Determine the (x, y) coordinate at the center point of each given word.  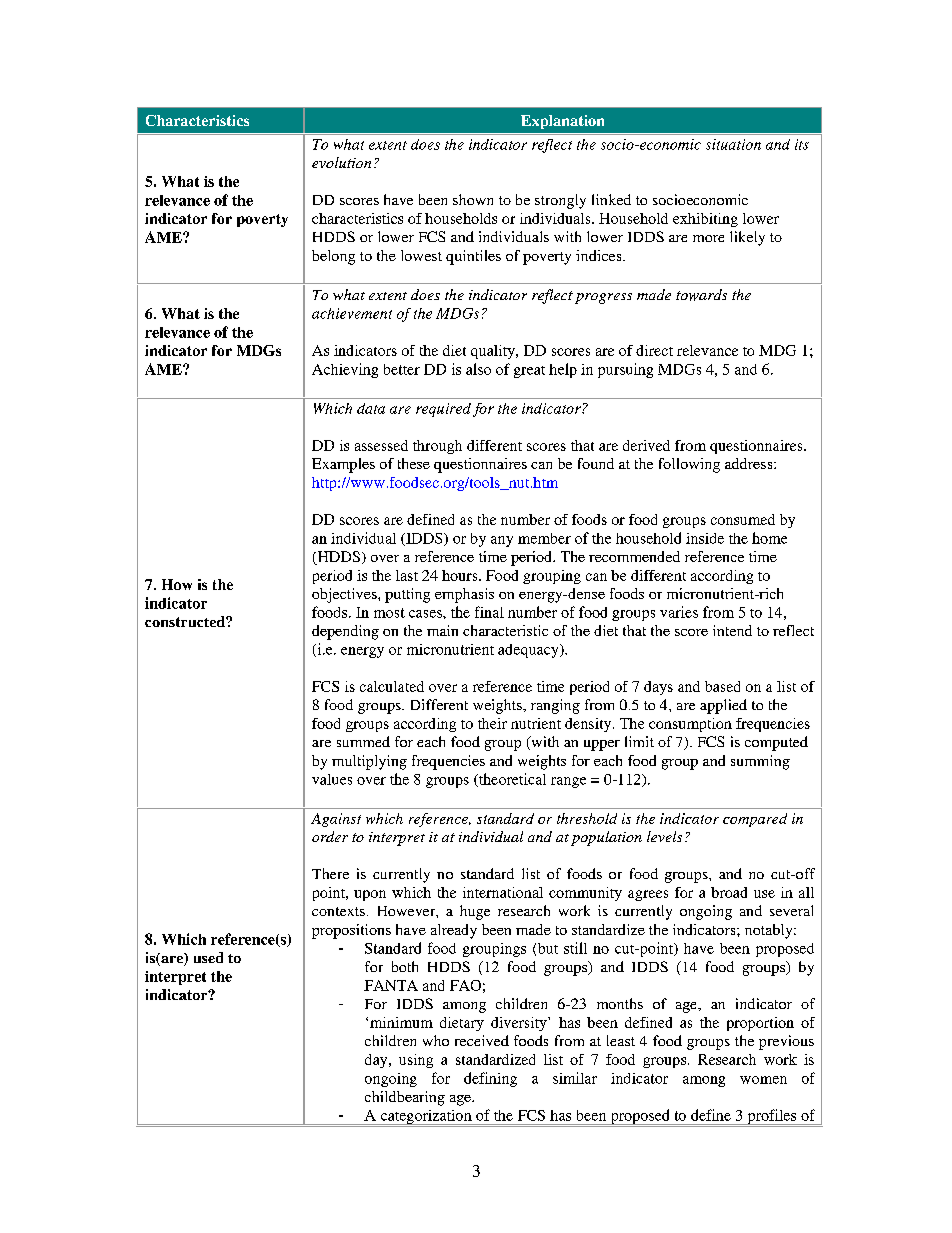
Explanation (562, 122)
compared (755, 820)
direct (654, 350)
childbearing (405, 1098)
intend (732, 630)
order (330, 836)
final (489, 612)
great (529, 372)
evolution (341, 162)
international (503, 892)
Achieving (345, 370)
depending (345, 632)
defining (490, 1079)
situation (733, 144)
